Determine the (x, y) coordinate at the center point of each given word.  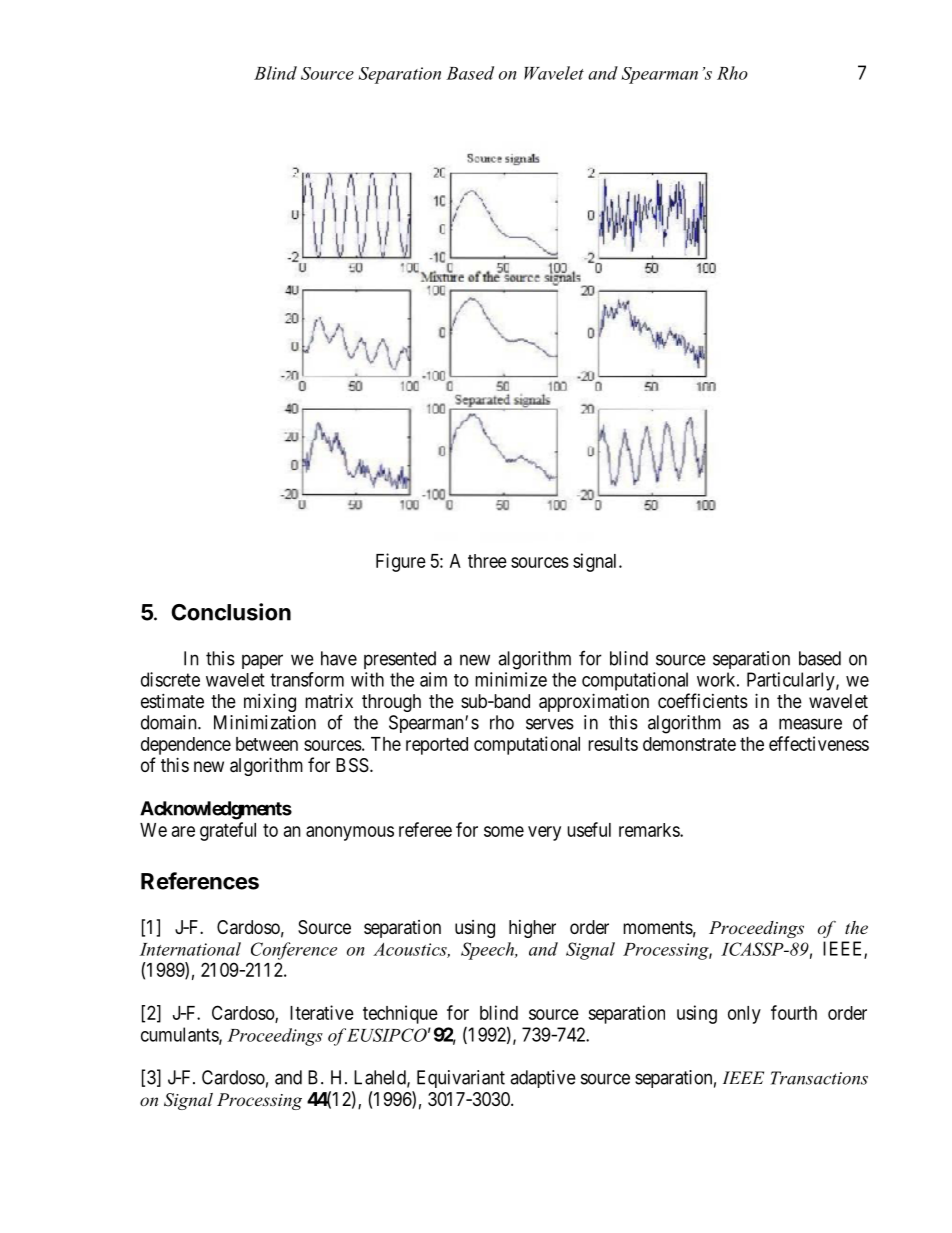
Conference (294, 951)
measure (810, 724)
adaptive (543, 1079)
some (504, 831)
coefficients (703, 700)
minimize (511, 679)
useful (589, 829)
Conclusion (231, 612)
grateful (228, 831)
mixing (270, 702)
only (744, 1015)
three (487, 561)
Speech (489, 951)
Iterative (322, 1012)
